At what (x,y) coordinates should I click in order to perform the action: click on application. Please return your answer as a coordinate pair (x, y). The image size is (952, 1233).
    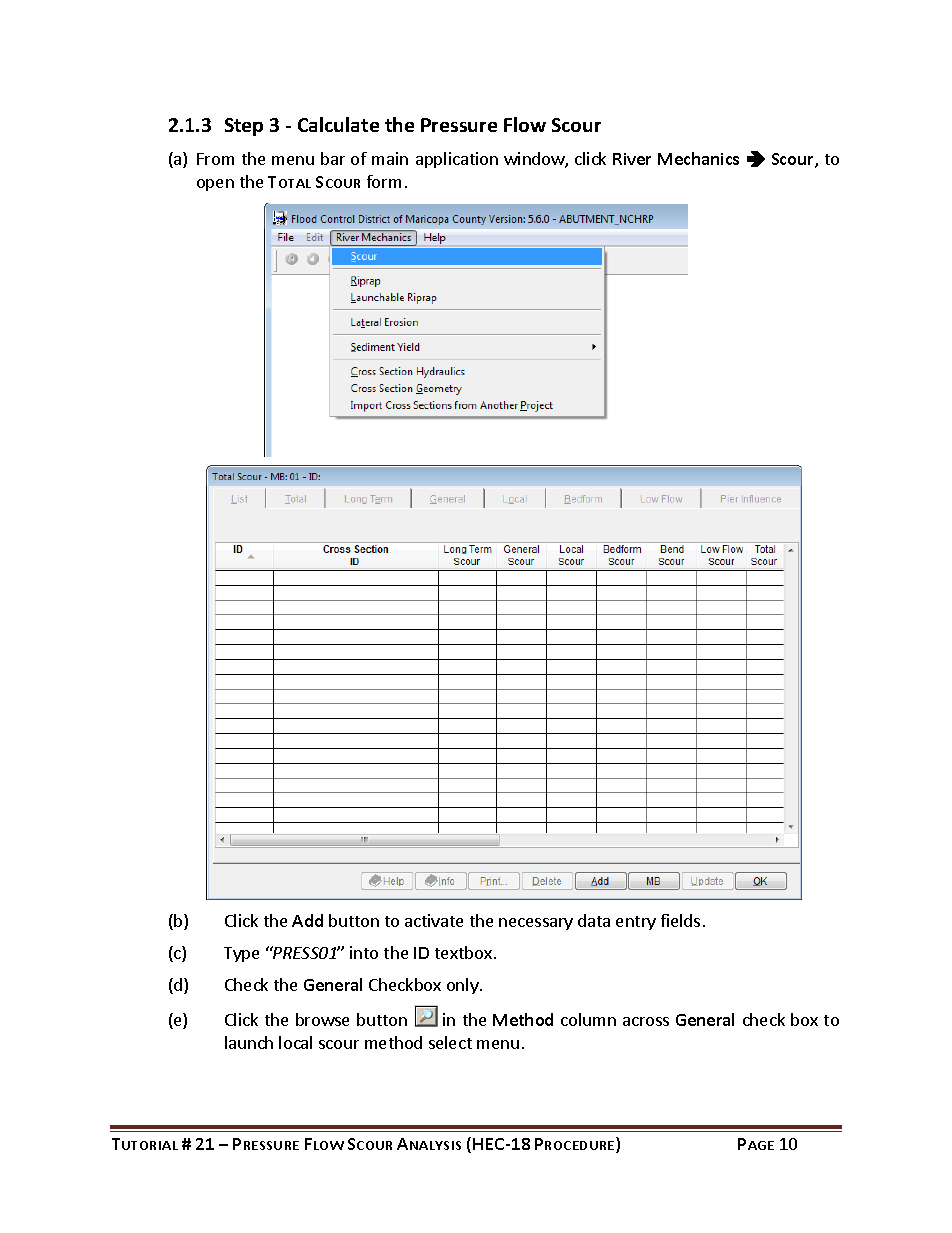
    Looking at the image, I should click on (457, 160).
